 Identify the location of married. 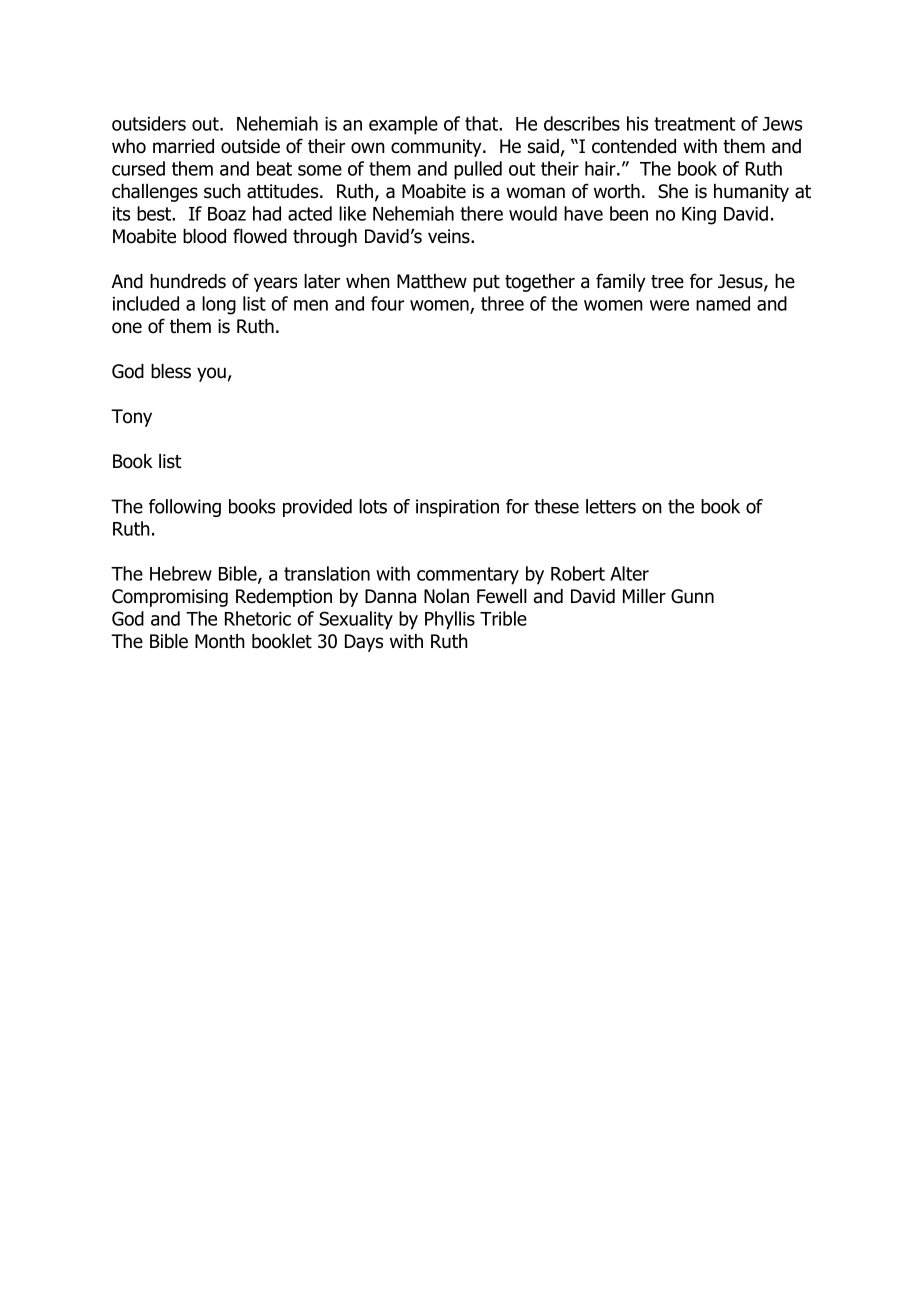
(183, 146).
